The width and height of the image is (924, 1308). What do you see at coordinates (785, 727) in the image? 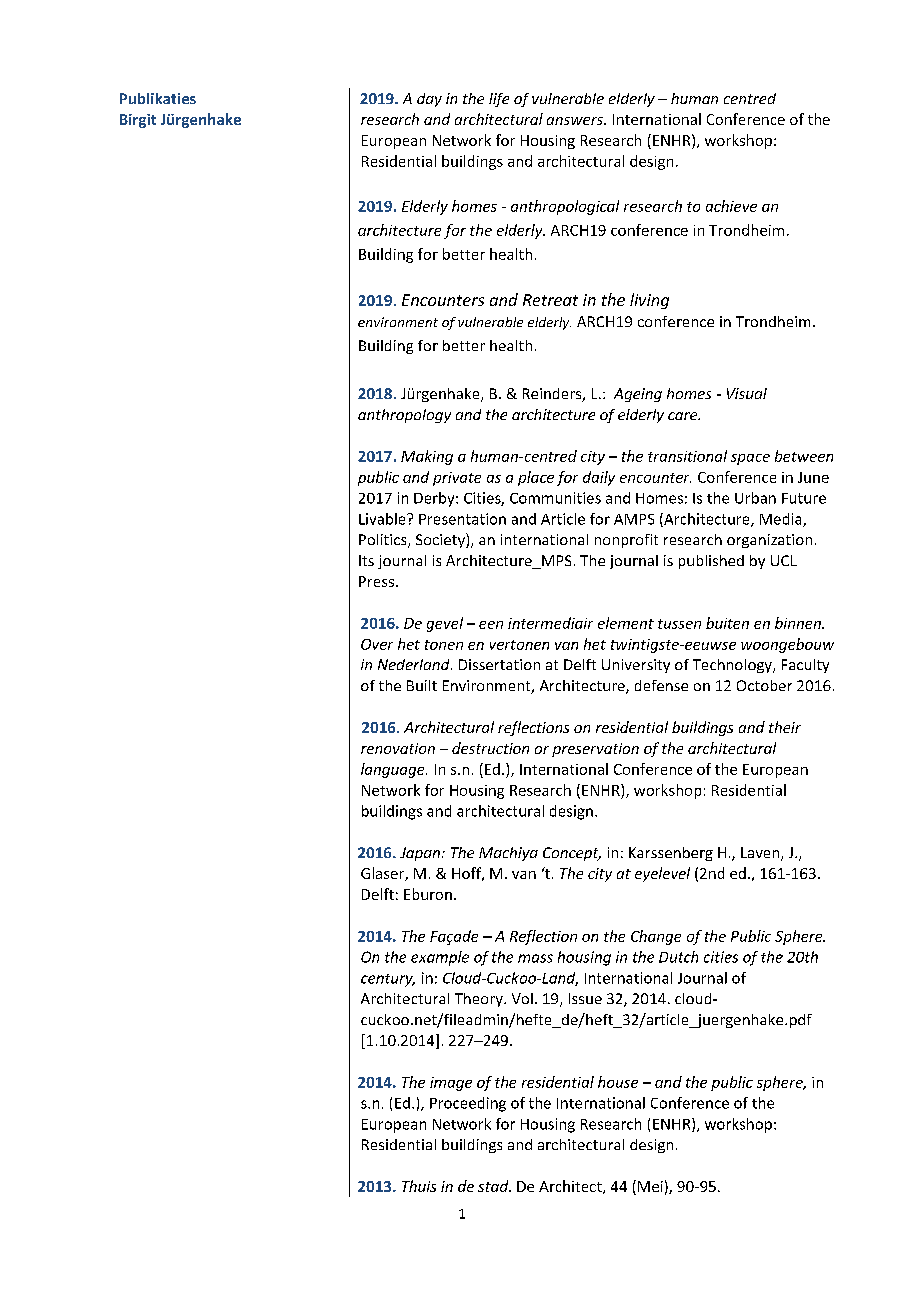
I see `their` at bounding box center [785, 727].
